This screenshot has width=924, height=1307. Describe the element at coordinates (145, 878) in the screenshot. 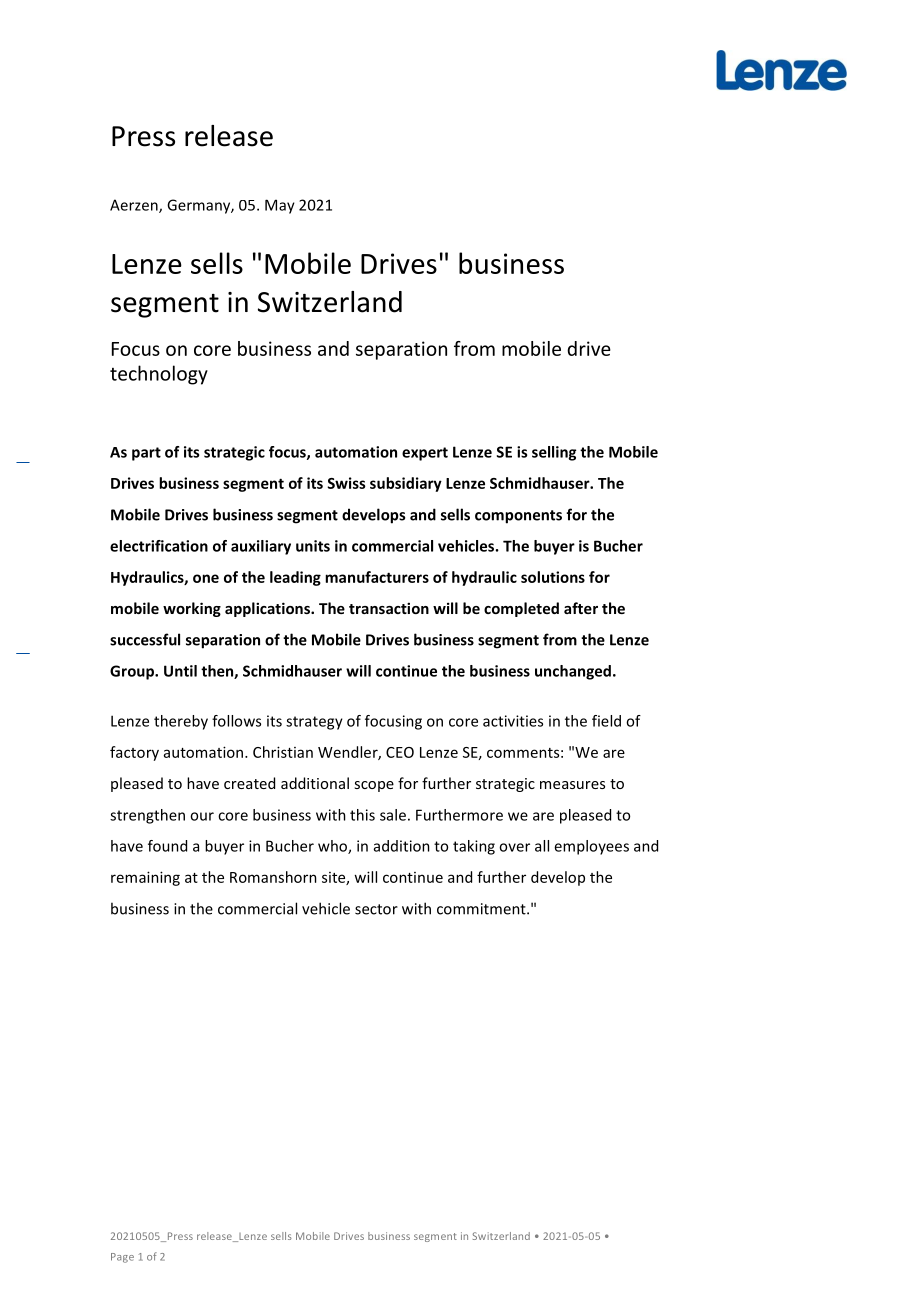

I see `remaining` at that location.
